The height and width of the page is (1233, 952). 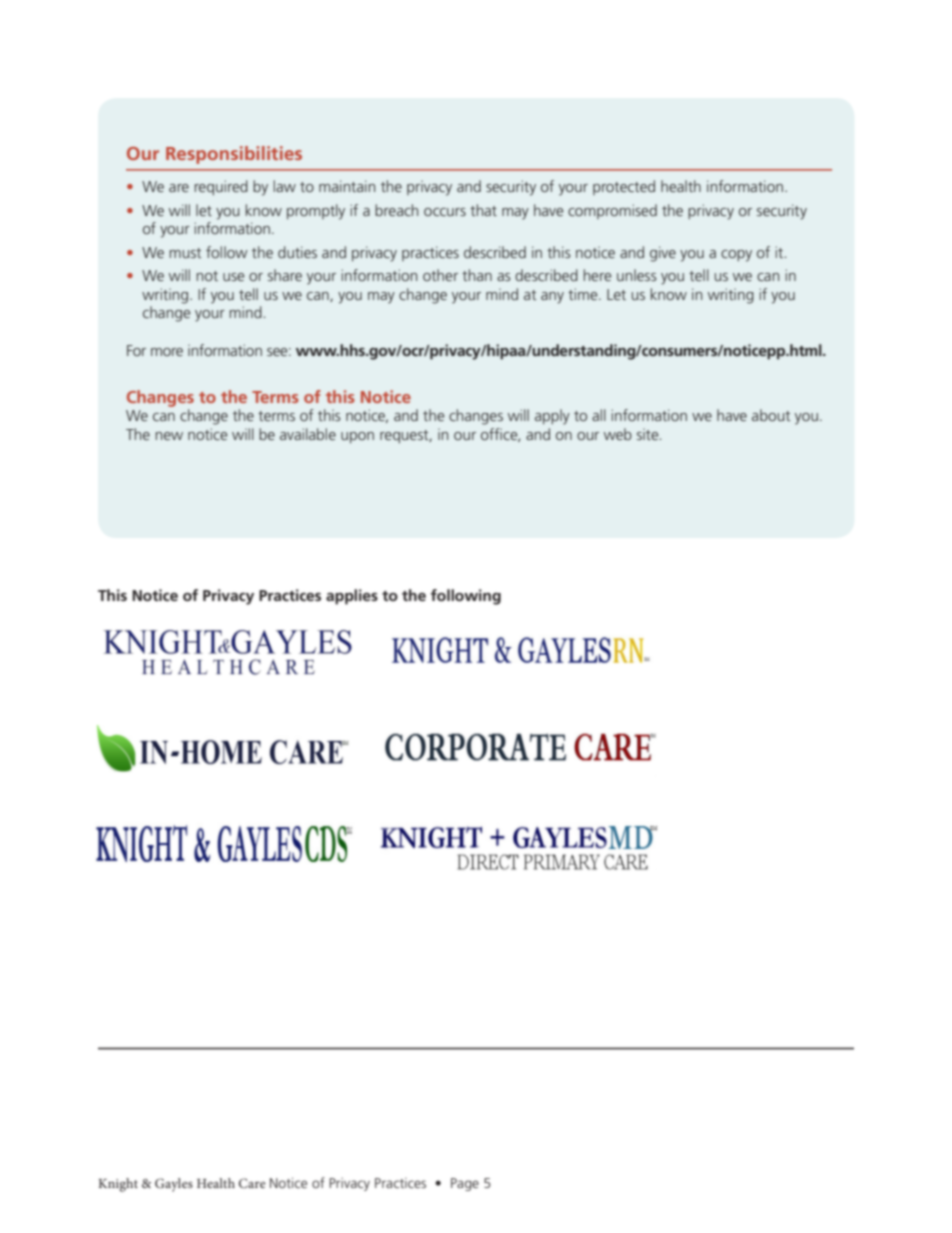 I want to click on web, so click(x=618, y=434).
